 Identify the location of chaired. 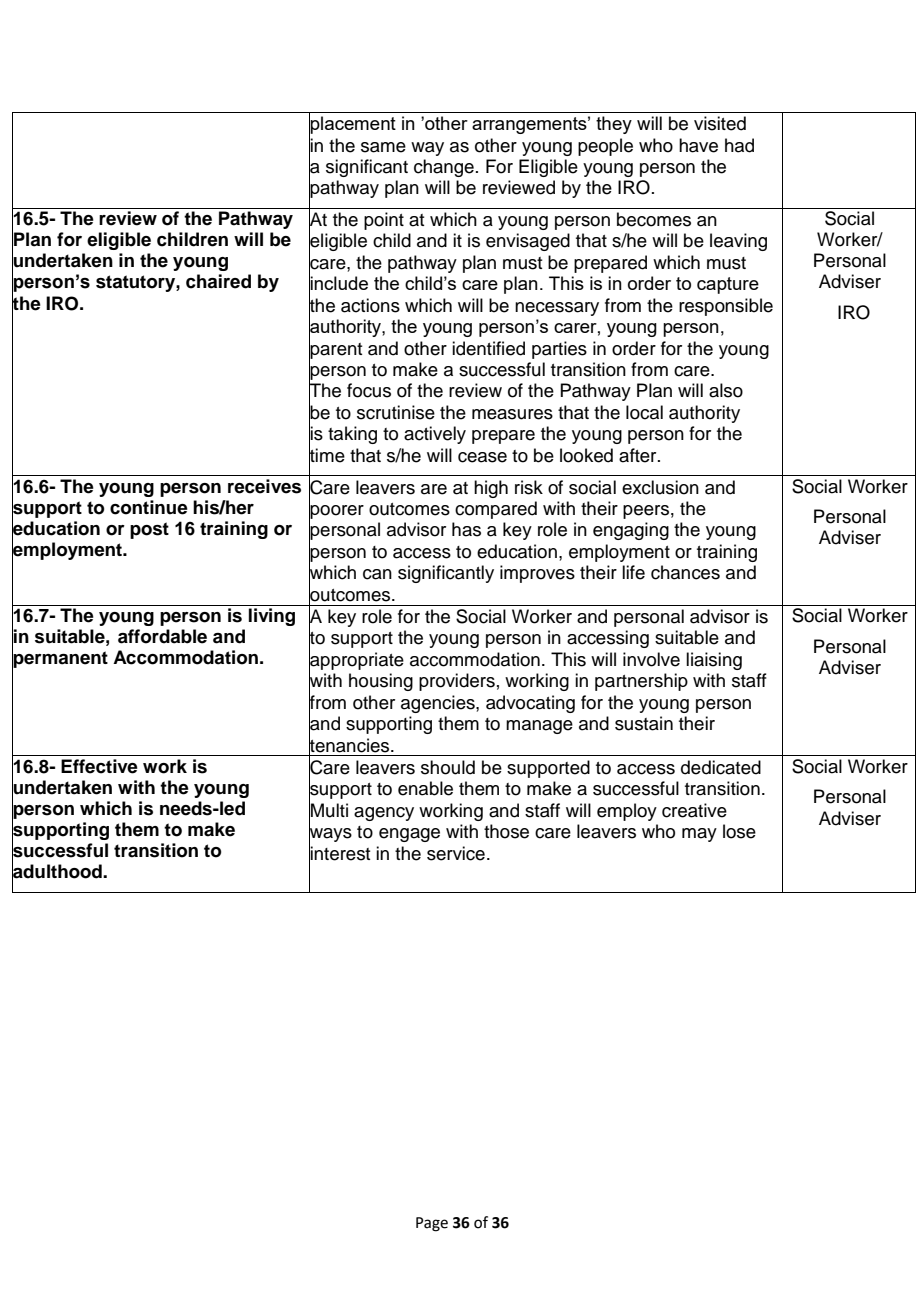
(218, 281).
